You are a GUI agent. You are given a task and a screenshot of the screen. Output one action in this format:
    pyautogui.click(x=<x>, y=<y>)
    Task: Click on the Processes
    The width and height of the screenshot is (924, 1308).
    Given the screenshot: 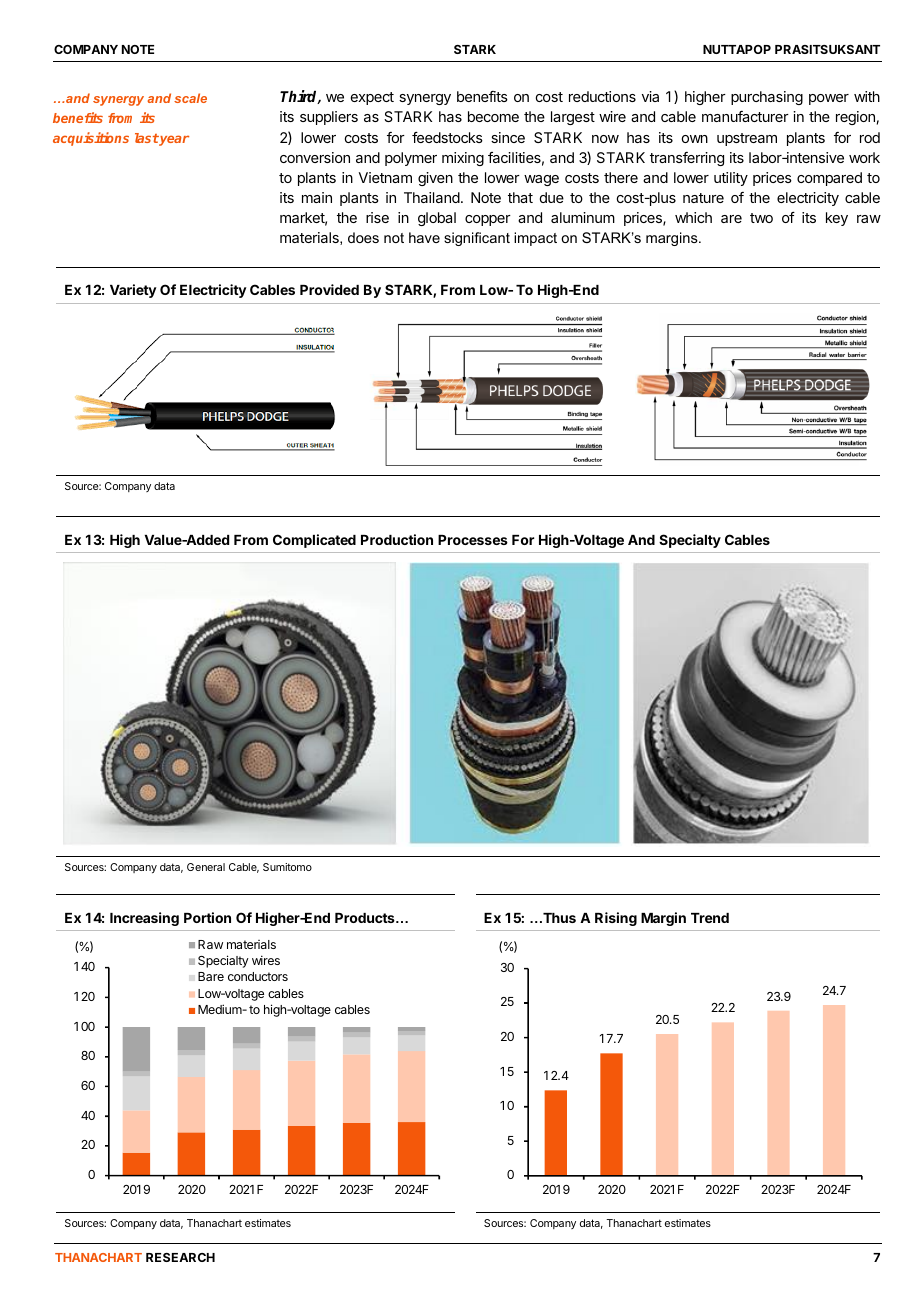 What is the action you would take?
    pyautogui.click(x=473, y=540)
